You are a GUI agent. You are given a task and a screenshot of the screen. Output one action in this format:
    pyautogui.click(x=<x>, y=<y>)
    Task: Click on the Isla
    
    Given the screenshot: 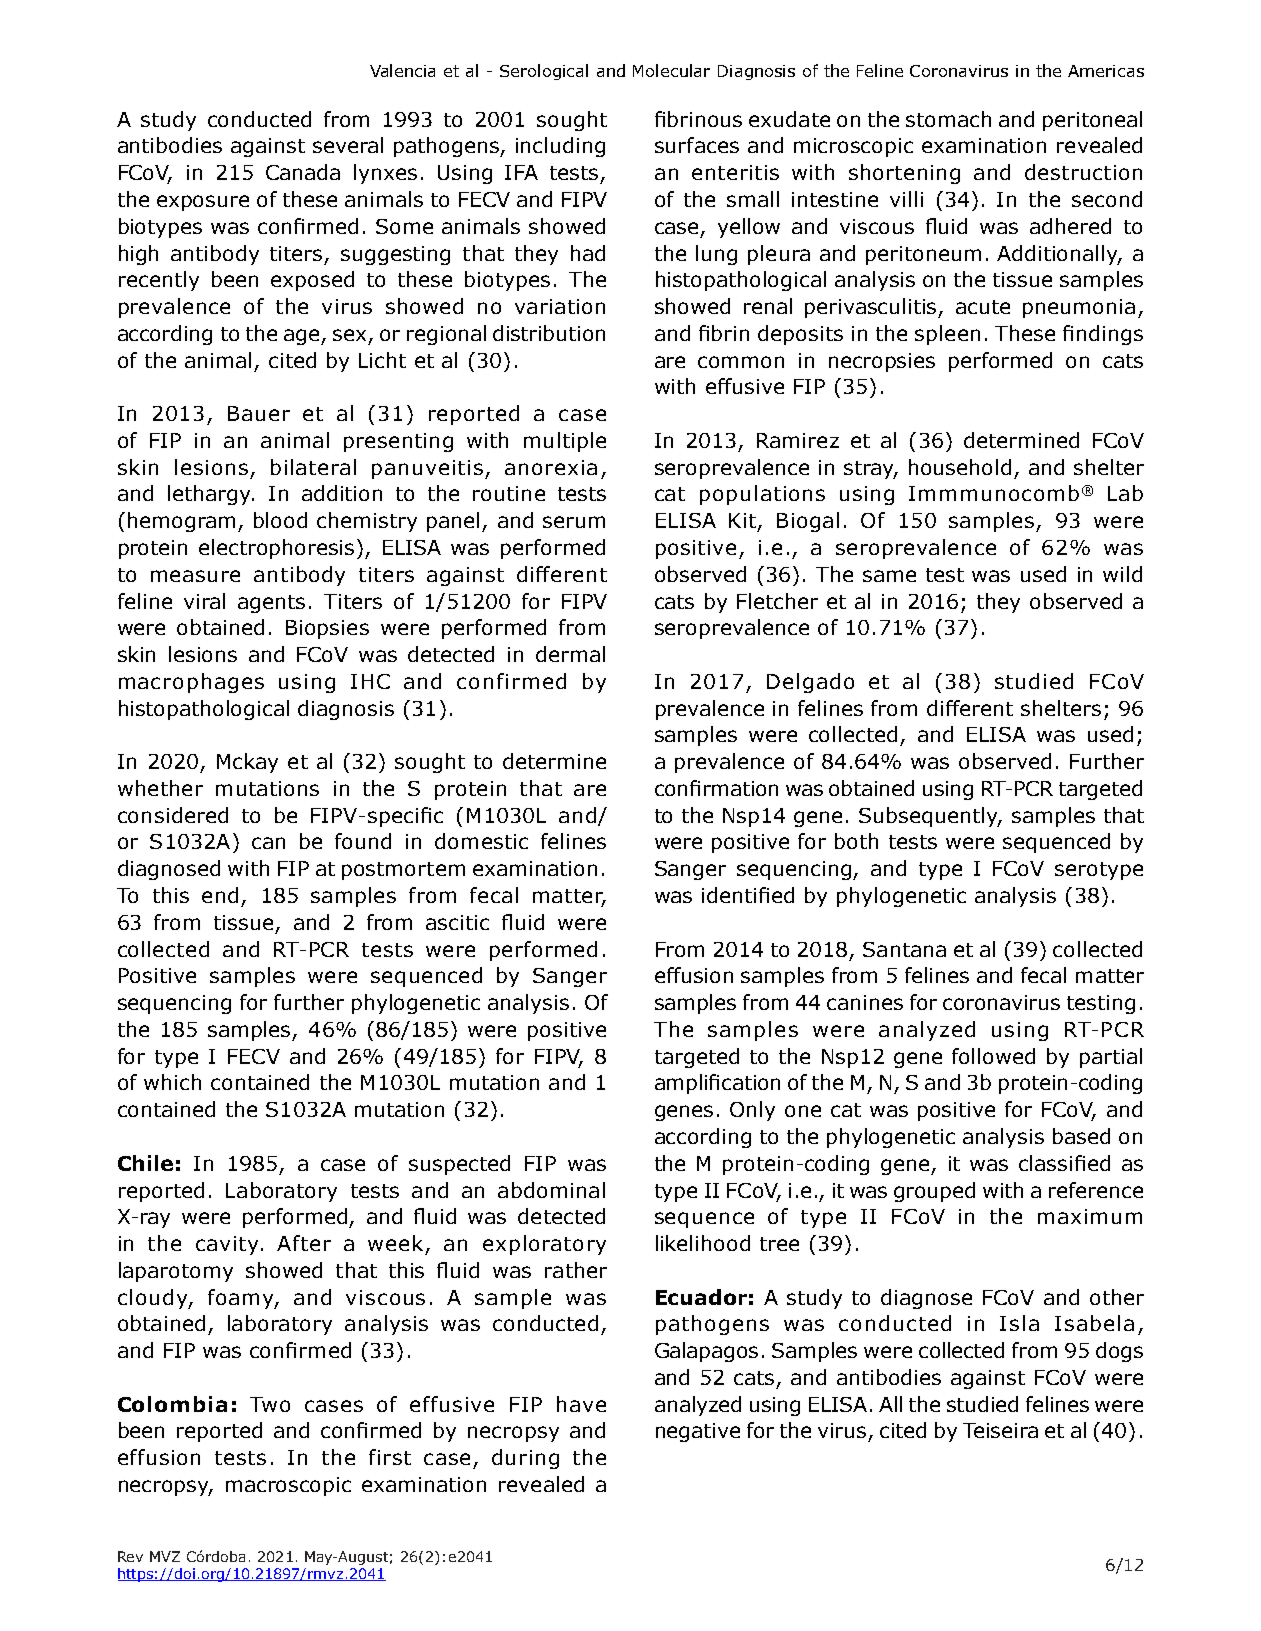 What is the action you would take?
    pyautogui.click(x=1019, y=1323)
